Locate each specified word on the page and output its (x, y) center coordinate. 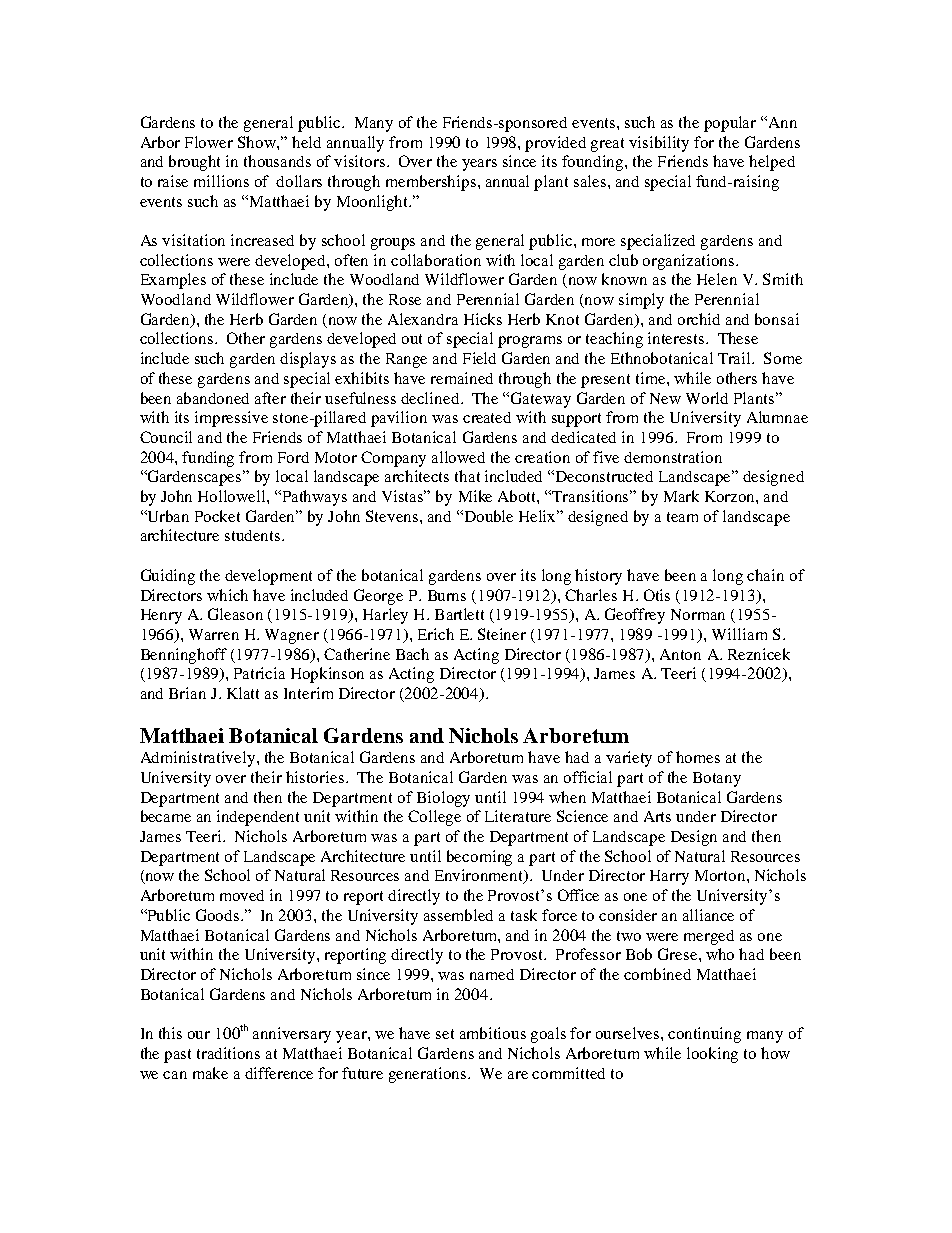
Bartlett (459, 614)
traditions (228, 1053)
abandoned (213, 398)
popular (730, 124)
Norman (698, 614)
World (707, 398)
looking (712, 1055)
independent (258, 818)
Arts (657, 816)
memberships (432, 183)
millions (221, 181)
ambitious (493, 1033)
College (434, 818)
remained (462, 378)
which (227, 595)
